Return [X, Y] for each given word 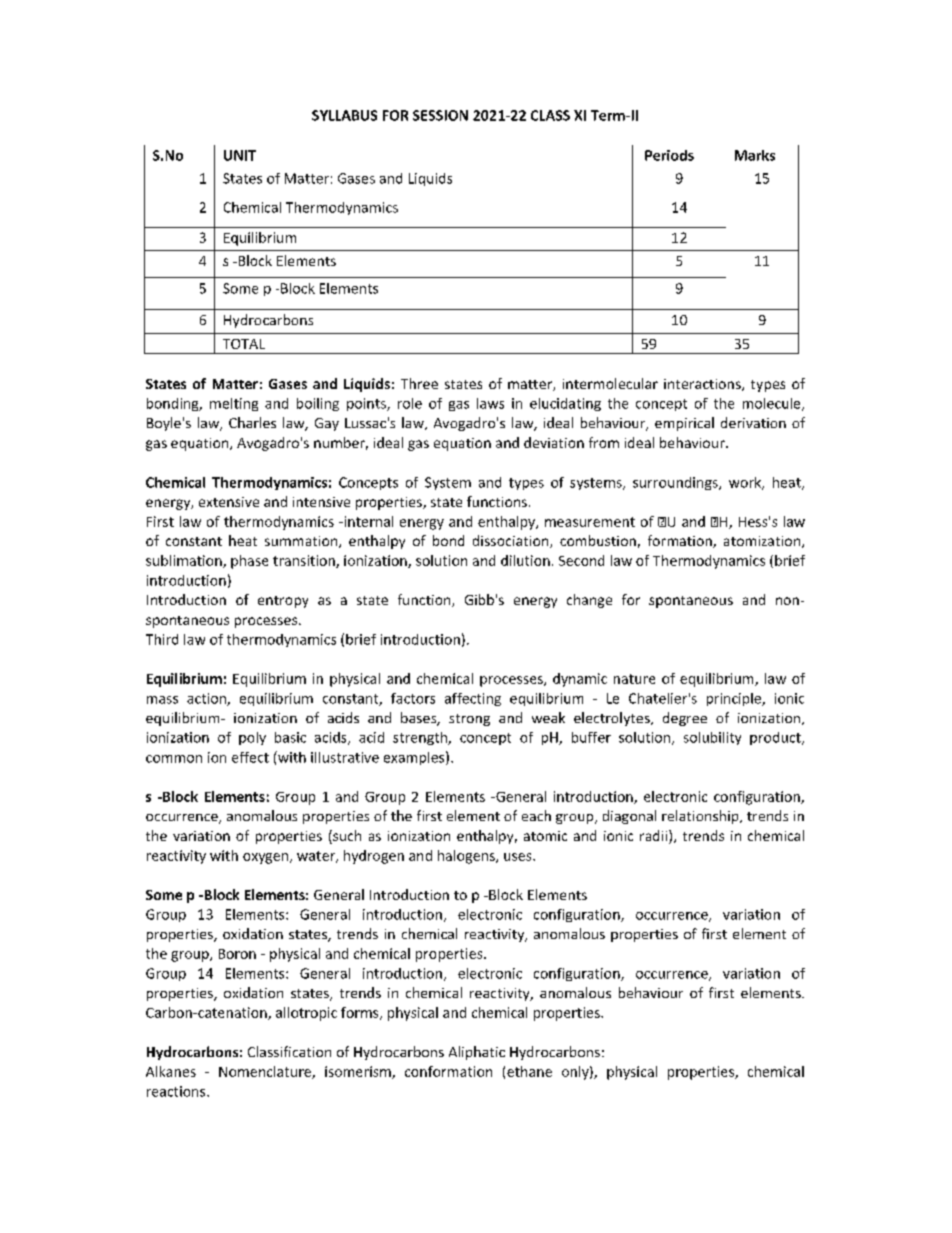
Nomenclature [266, 1072]
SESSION [440, 115]
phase [249, 562]
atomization [763, 542]
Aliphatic [477, 1053]
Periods [669, 155]
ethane [529, 1071]
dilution [525, 560]
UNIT [240, 155]
